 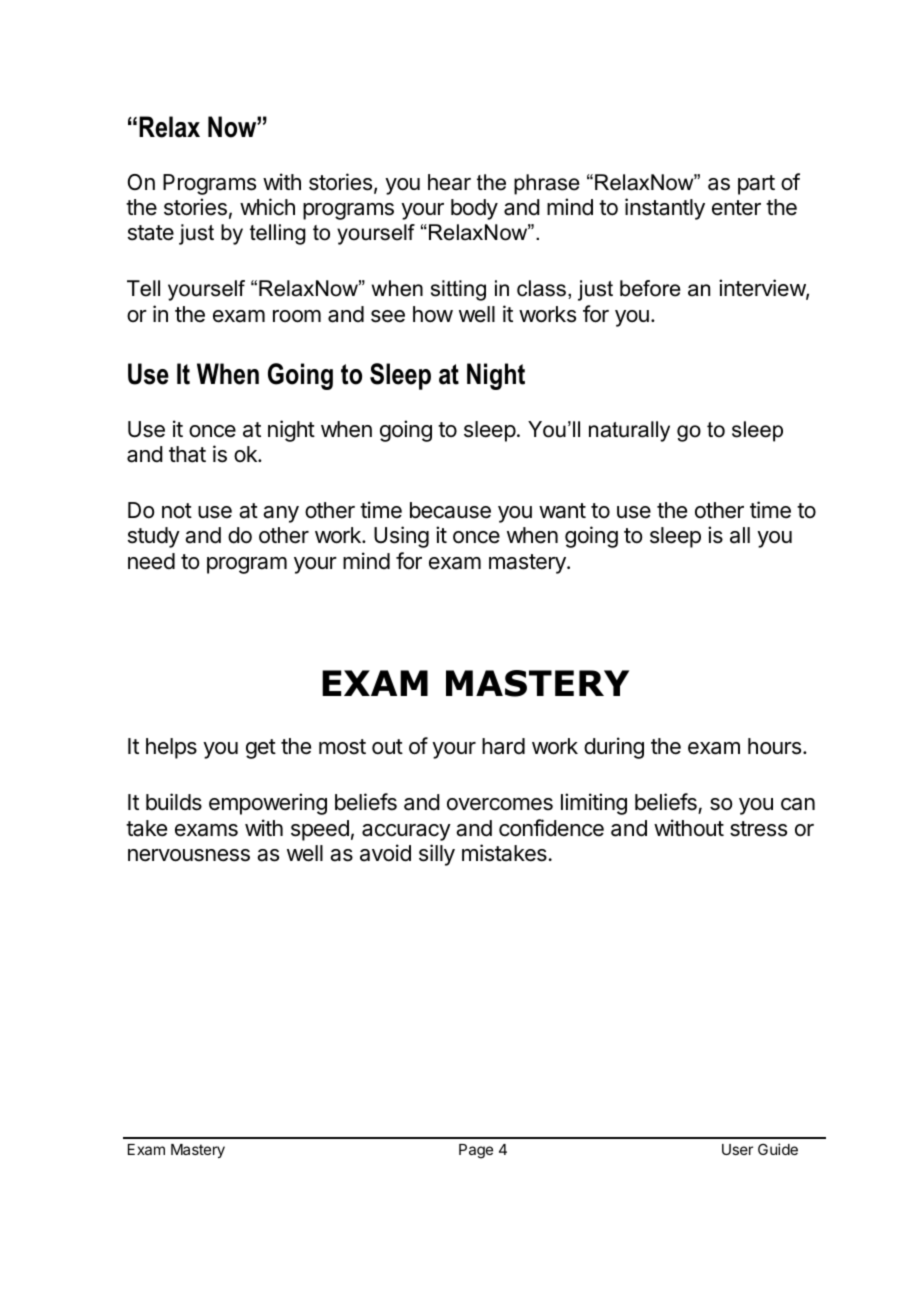 What do you see at coordinates (474, 209) in the screenshot?
I see `body` at bounding box center [474, 209].
